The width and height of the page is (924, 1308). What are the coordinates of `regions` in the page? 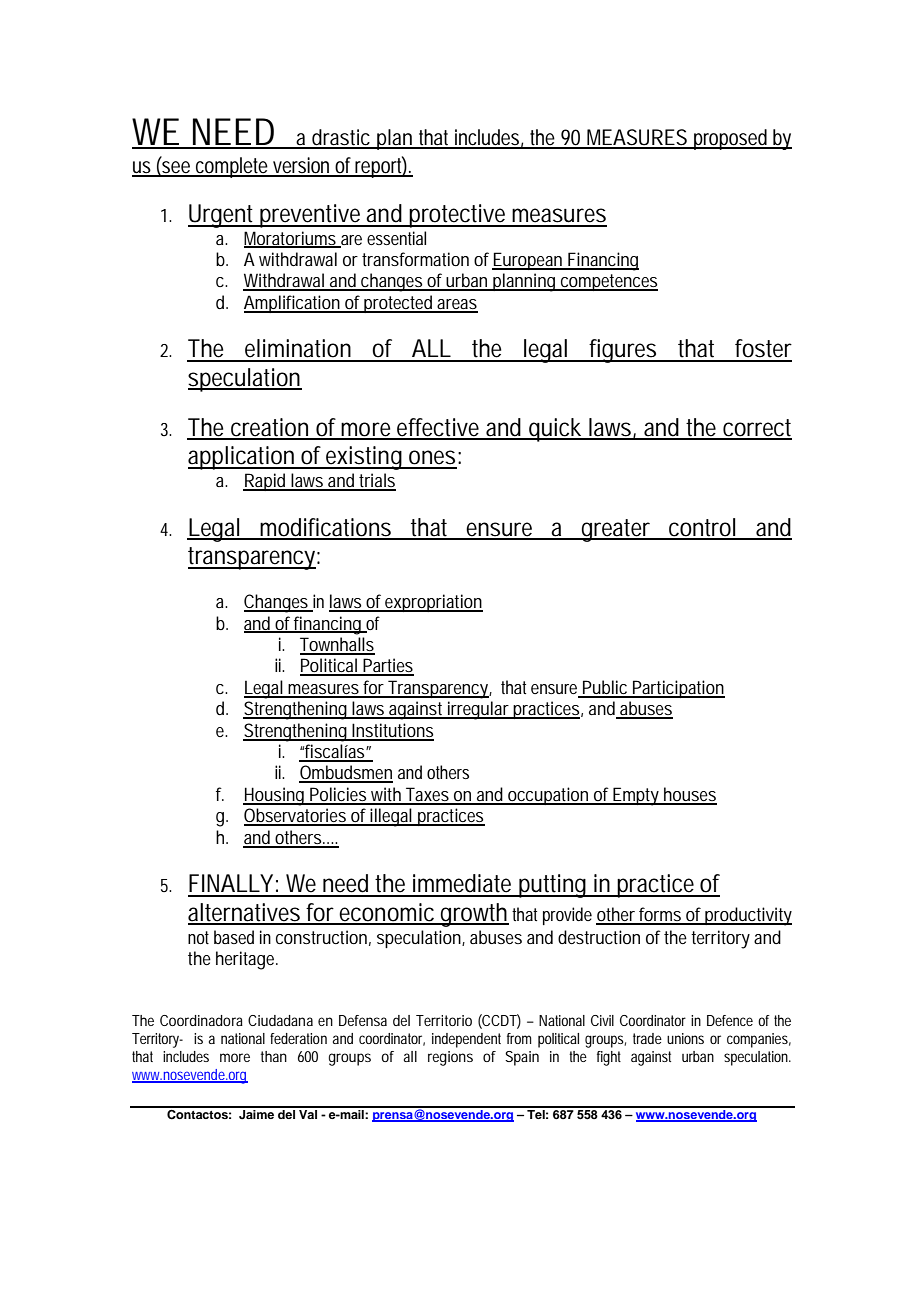 It's located at (450, 1058).
